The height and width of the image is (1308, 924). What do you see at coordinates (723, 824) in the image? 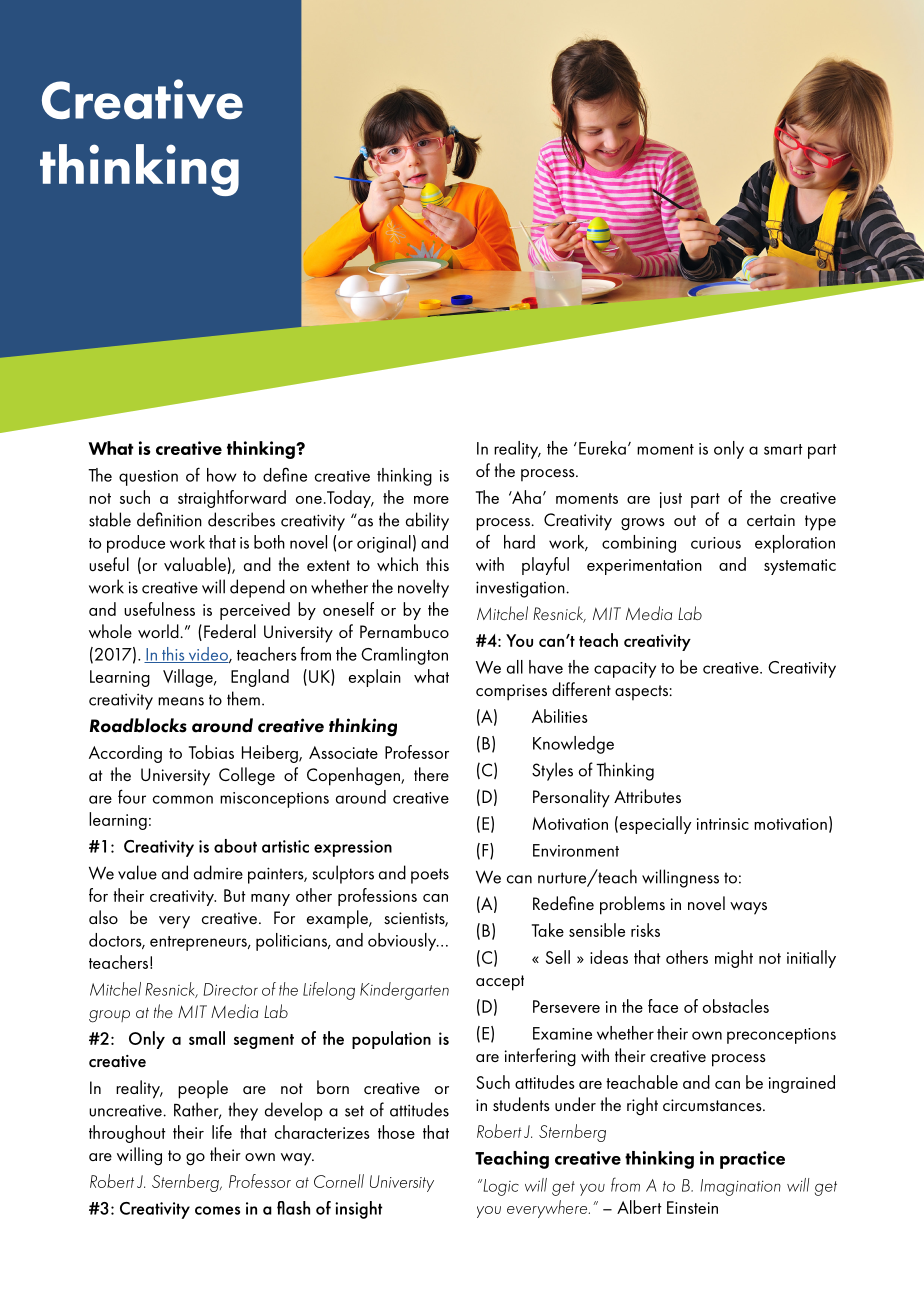
I see `intrinsic` at bounding box center [723, 824].
